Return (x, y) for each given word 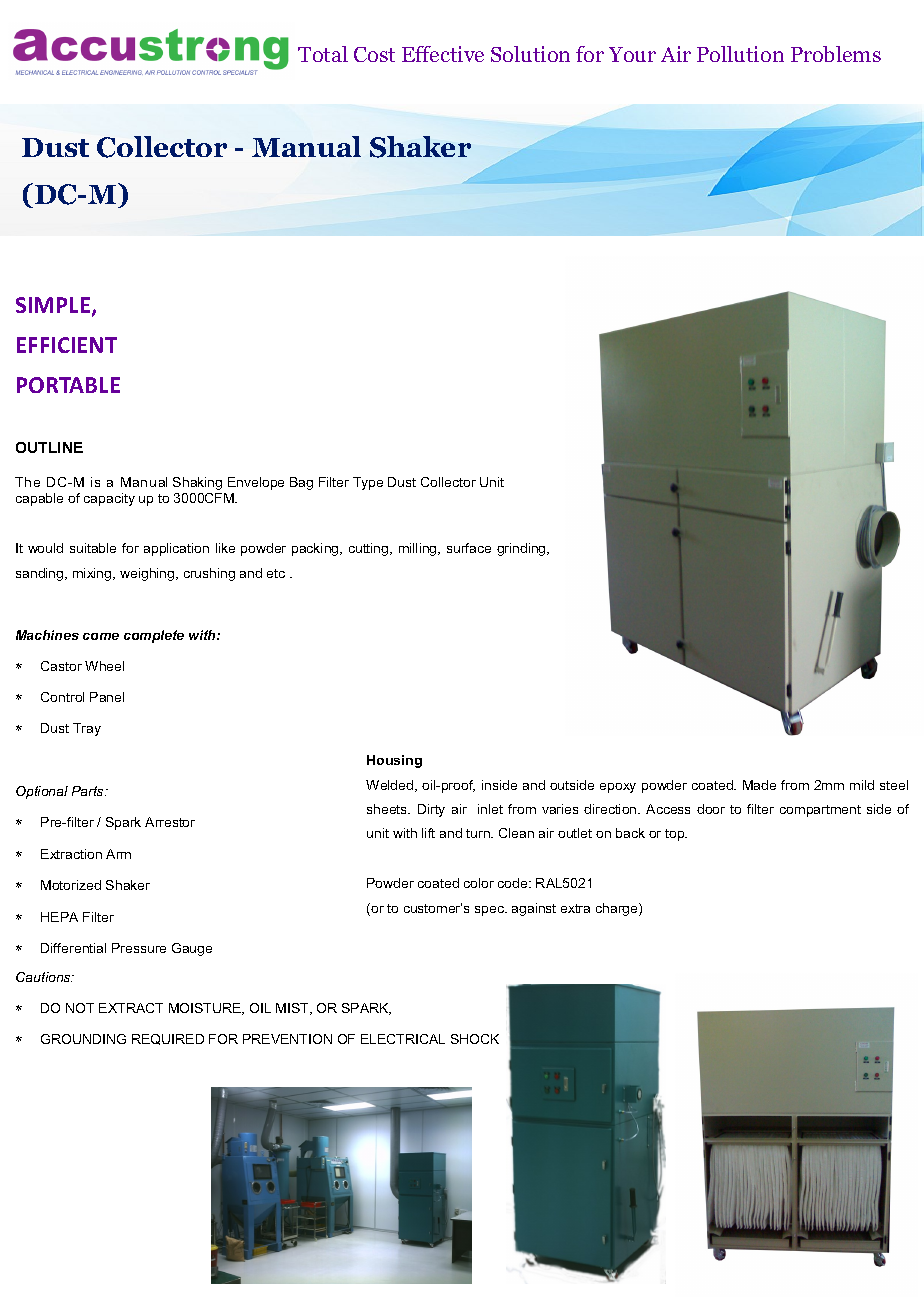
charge (618, 909)
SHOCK (475, 1039)
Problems (836, 54)
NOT (80, 1008)
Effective (443, 54)
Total (323, 54)
